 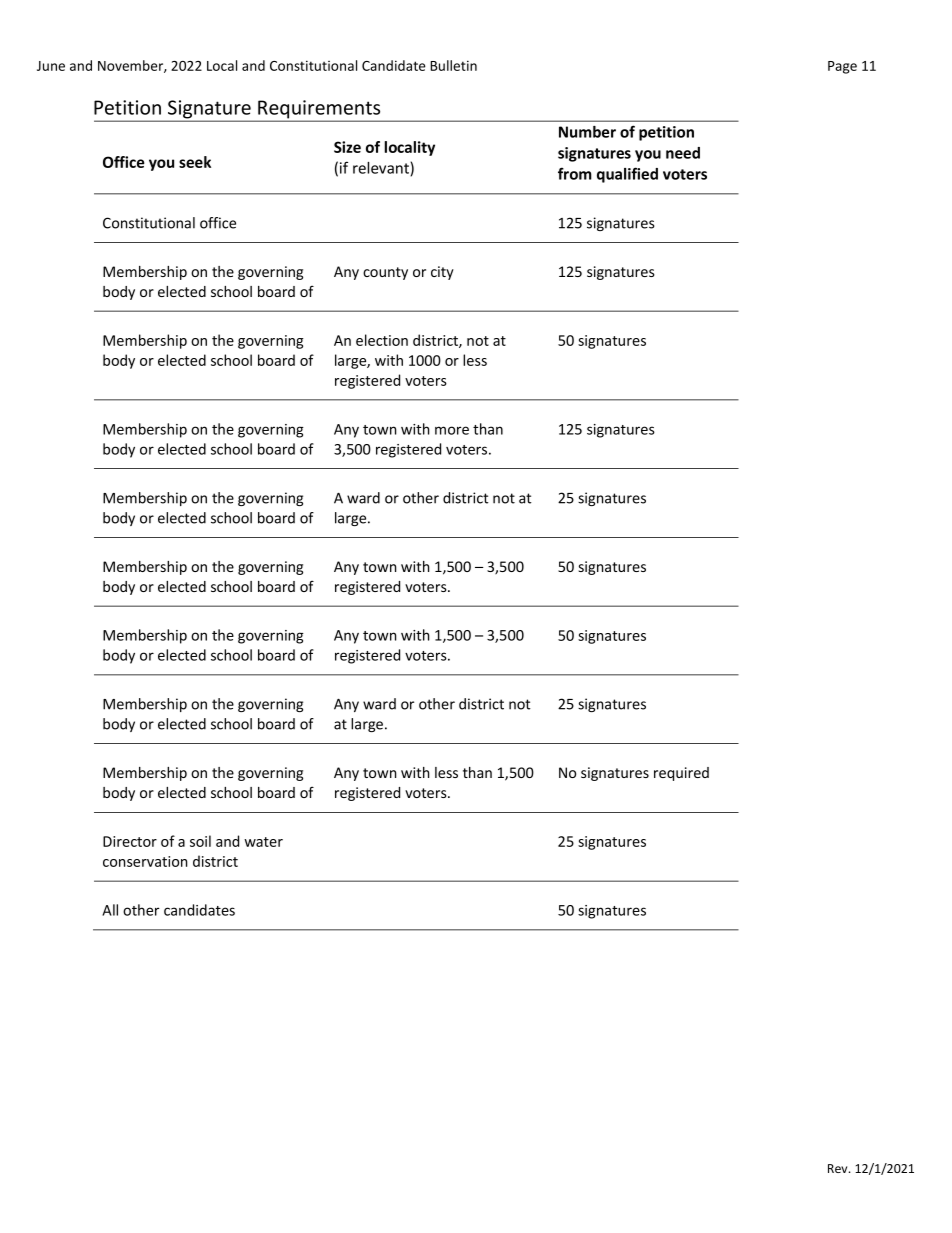 I want to click on need, so click(x=683, y=153).
